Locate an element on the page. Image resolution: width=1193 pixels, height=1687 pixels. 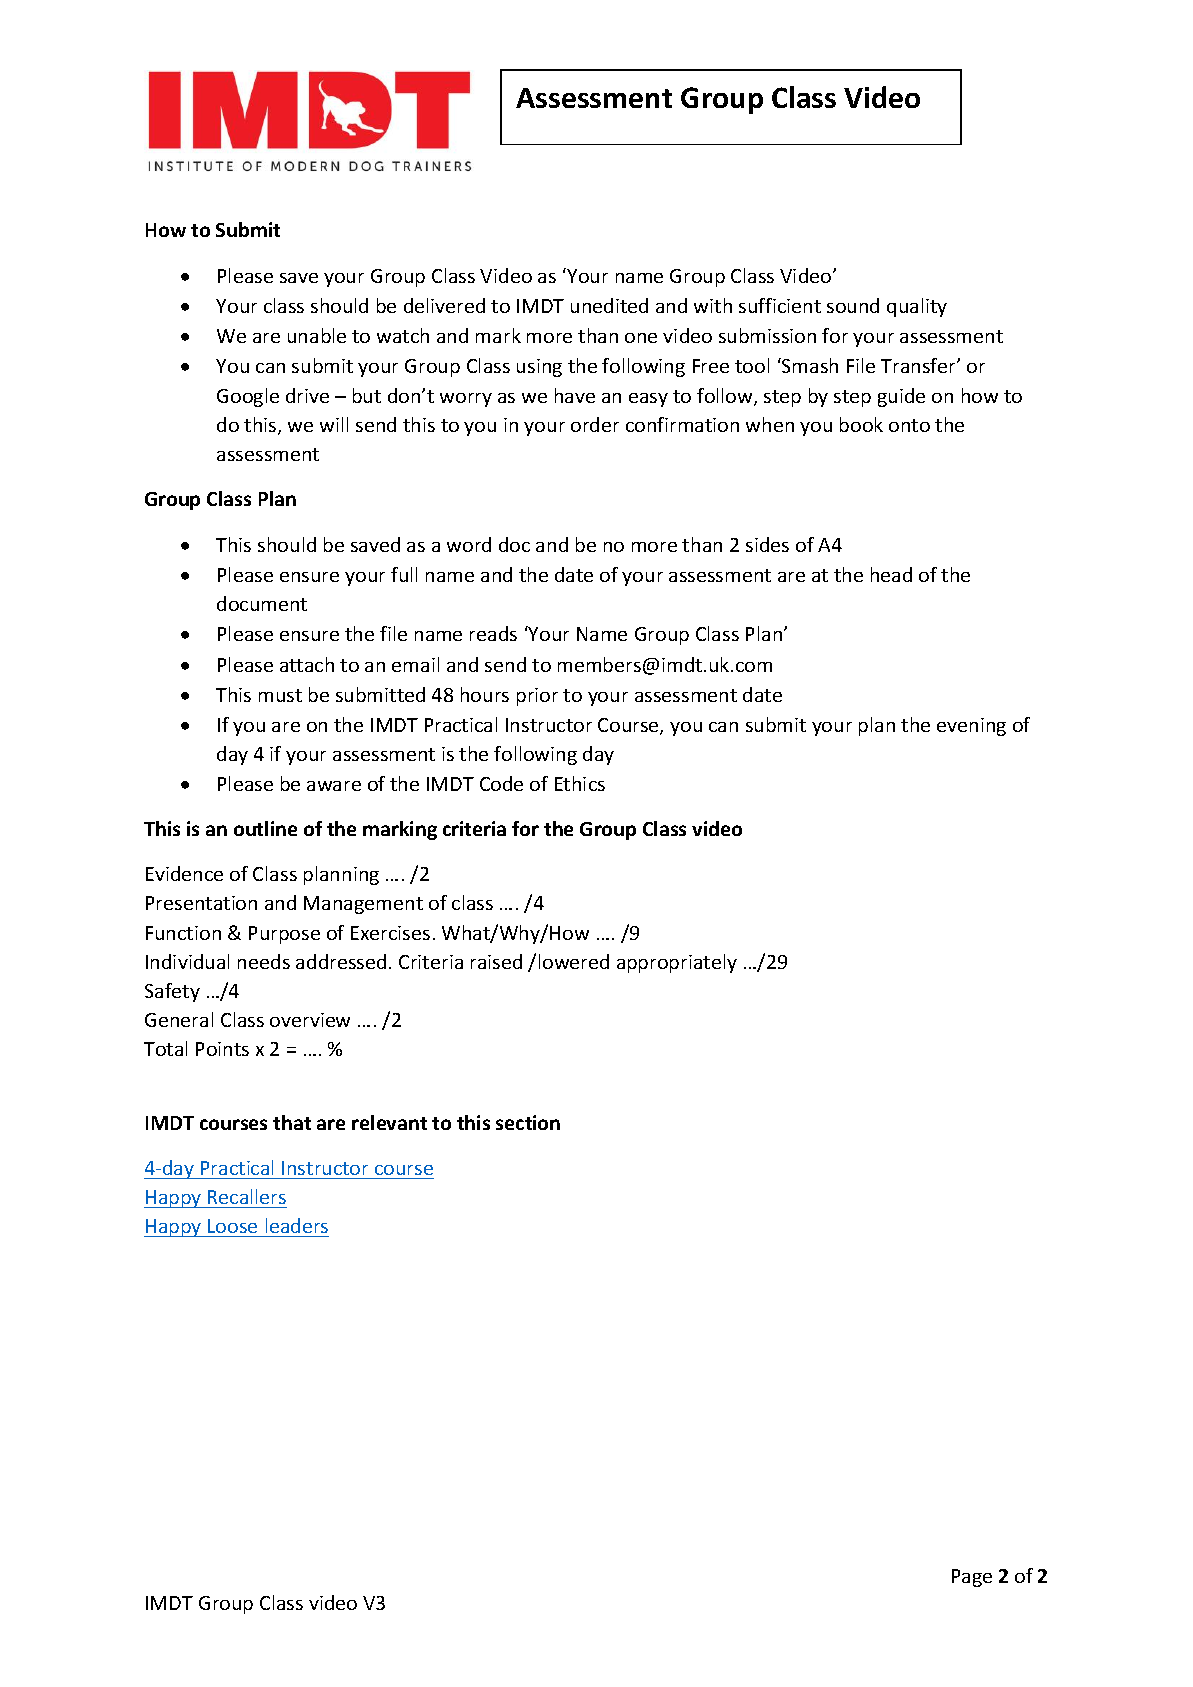
Ethics is located at coordinates (580, 783).
